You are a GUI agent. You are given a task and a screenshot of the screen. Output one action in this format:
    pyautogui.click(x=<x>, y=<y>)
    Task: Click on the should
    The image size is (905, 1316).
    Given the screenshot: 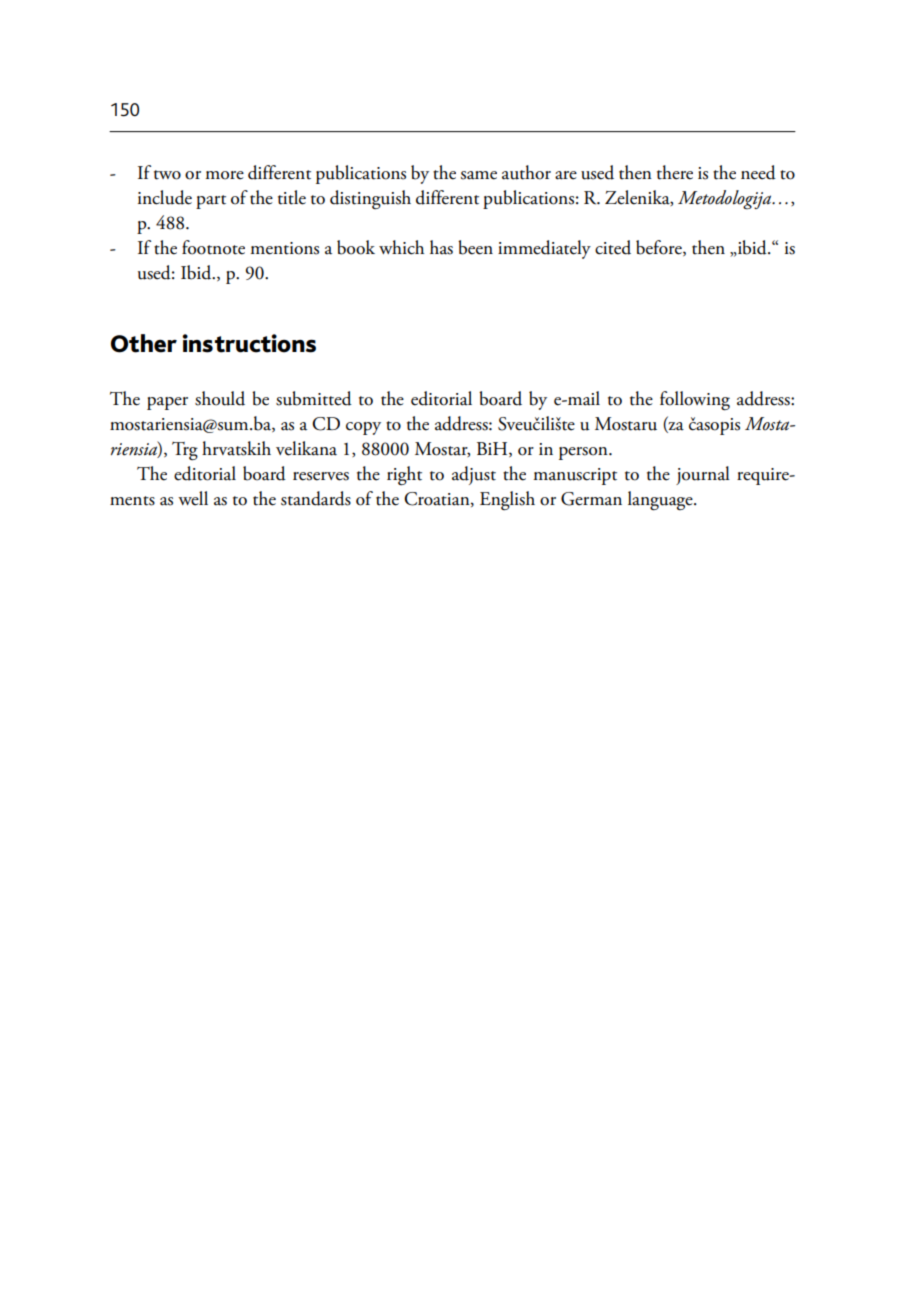 What is the action you would take?
    pyautogui.click(x=220, y=398)
